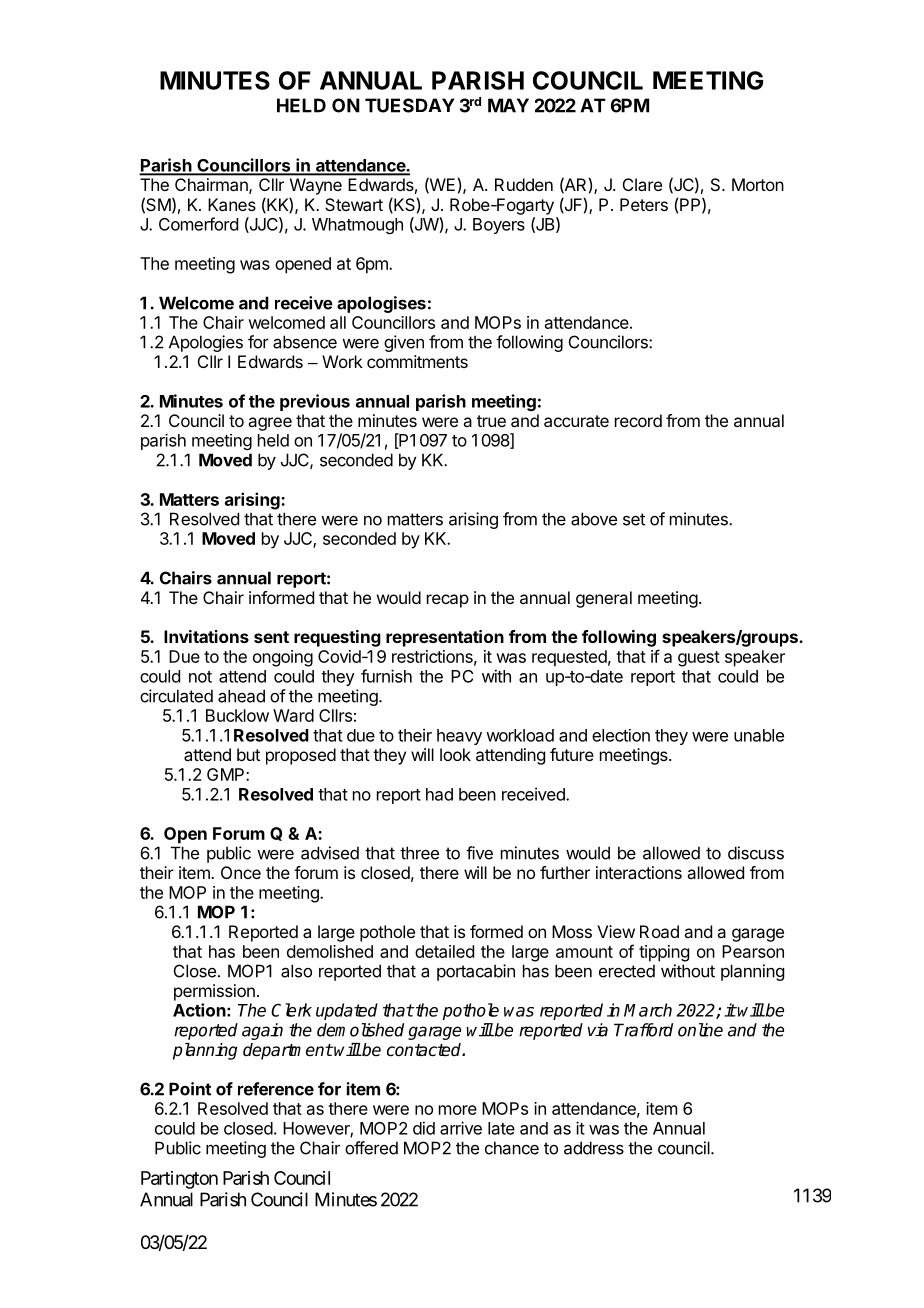  Describe the element at coordinates (642, 184) in the image. I see `Clare` at that location.
